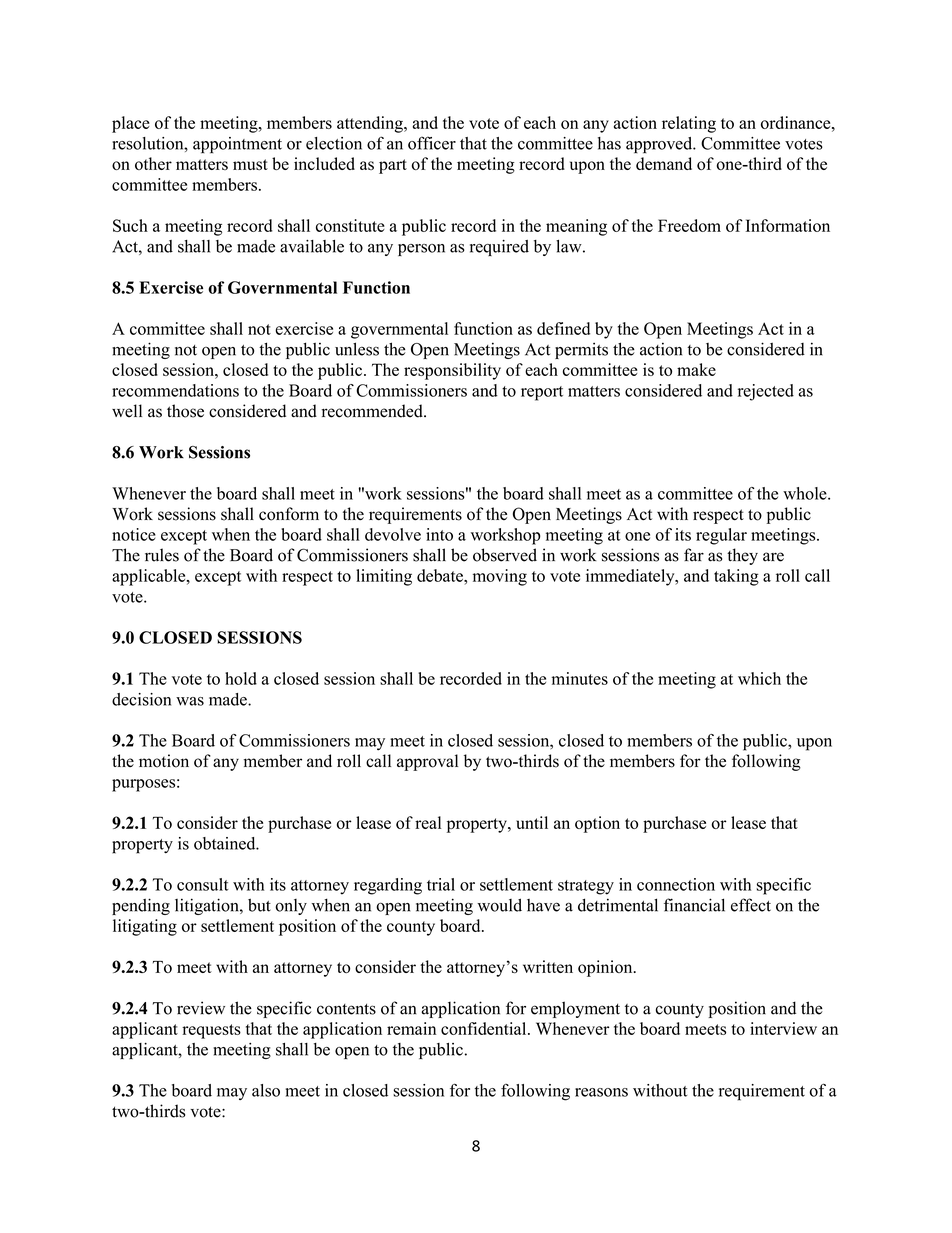 The width and height of the document is (952, 1233). What do you see at coordinates (441, 575) in the document?
I see `debate` at bounding box center [441, 575].
